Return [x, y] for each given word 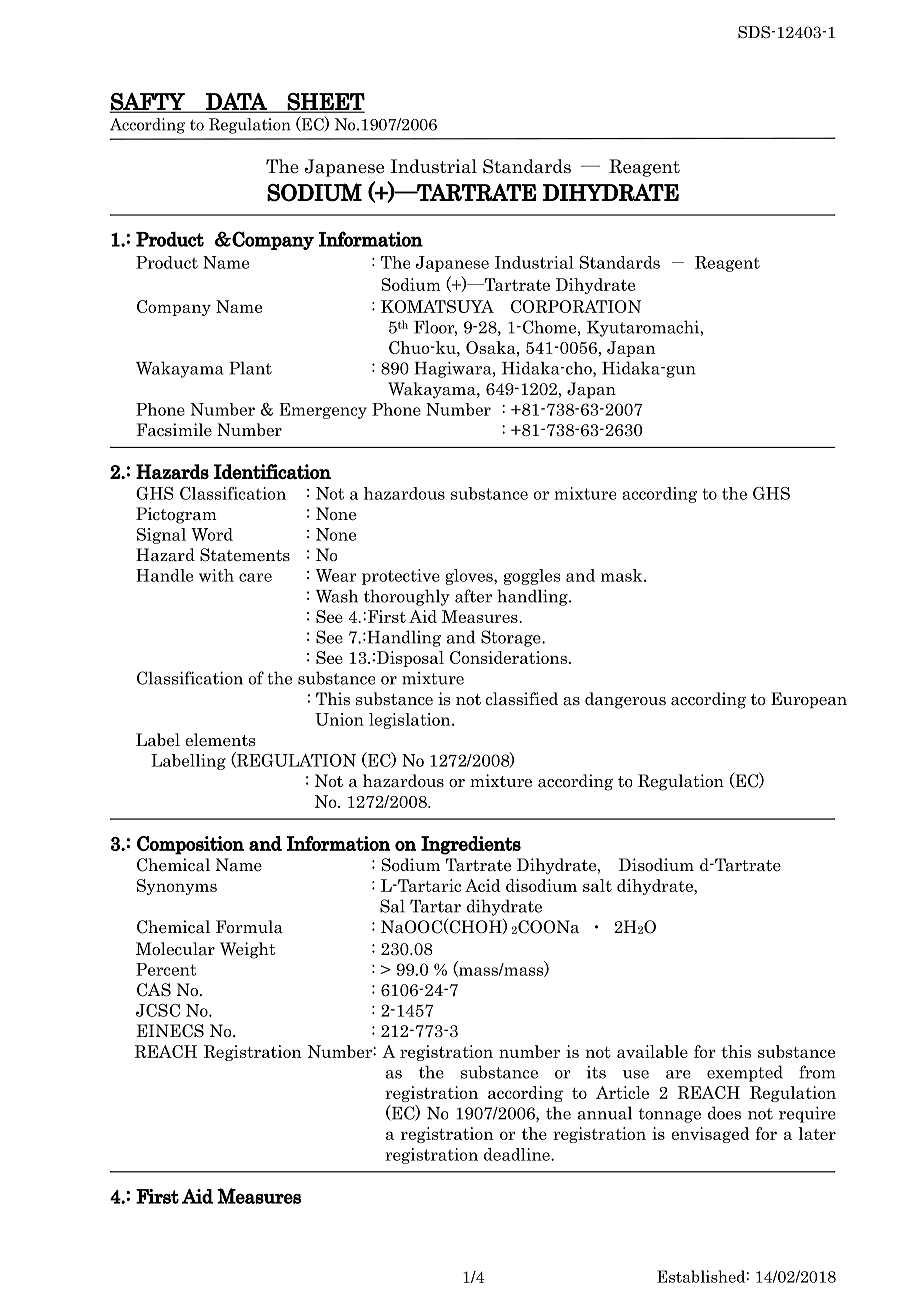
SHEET [325, 102]
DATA [236, 102]
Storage [512, 638]
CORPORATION [576, 306]
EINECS [170, 1031]
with [216, 575]
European [809, 700]
